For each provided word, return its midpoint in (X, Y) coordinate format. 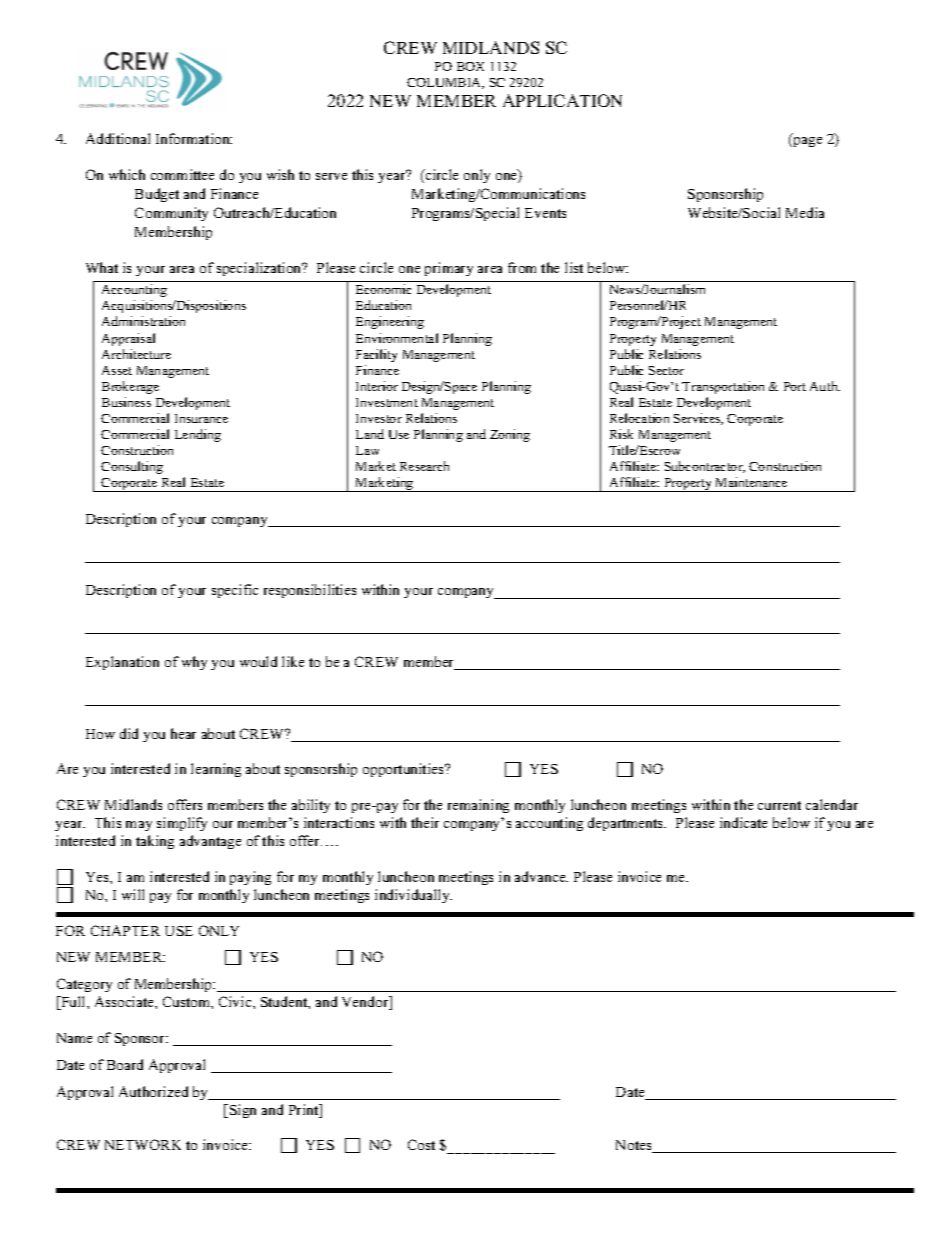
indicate (743, 822)
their (425, 822)
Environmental (397, 338)
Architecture (136, 354)
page (806, 142)
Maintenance (751, 482)
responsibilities (310, 591)
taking (155, 842)
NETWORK (143, 1144)
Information (194, 138)
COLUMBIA (445, 83)
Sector (666, 370)
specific (235, 591)
